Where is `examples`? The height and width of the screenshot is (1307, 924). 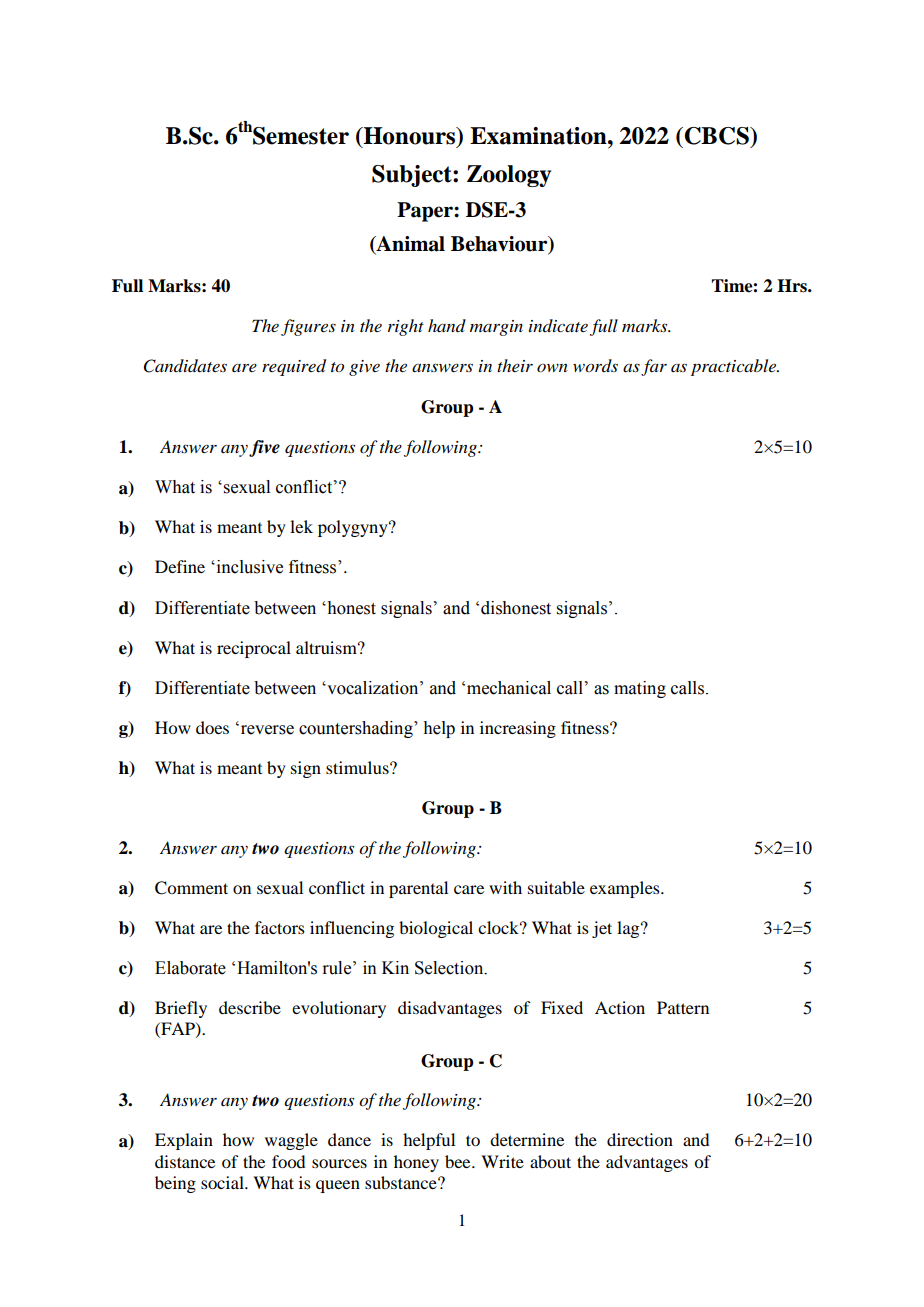 examples is located at coordinates (626, 889).
